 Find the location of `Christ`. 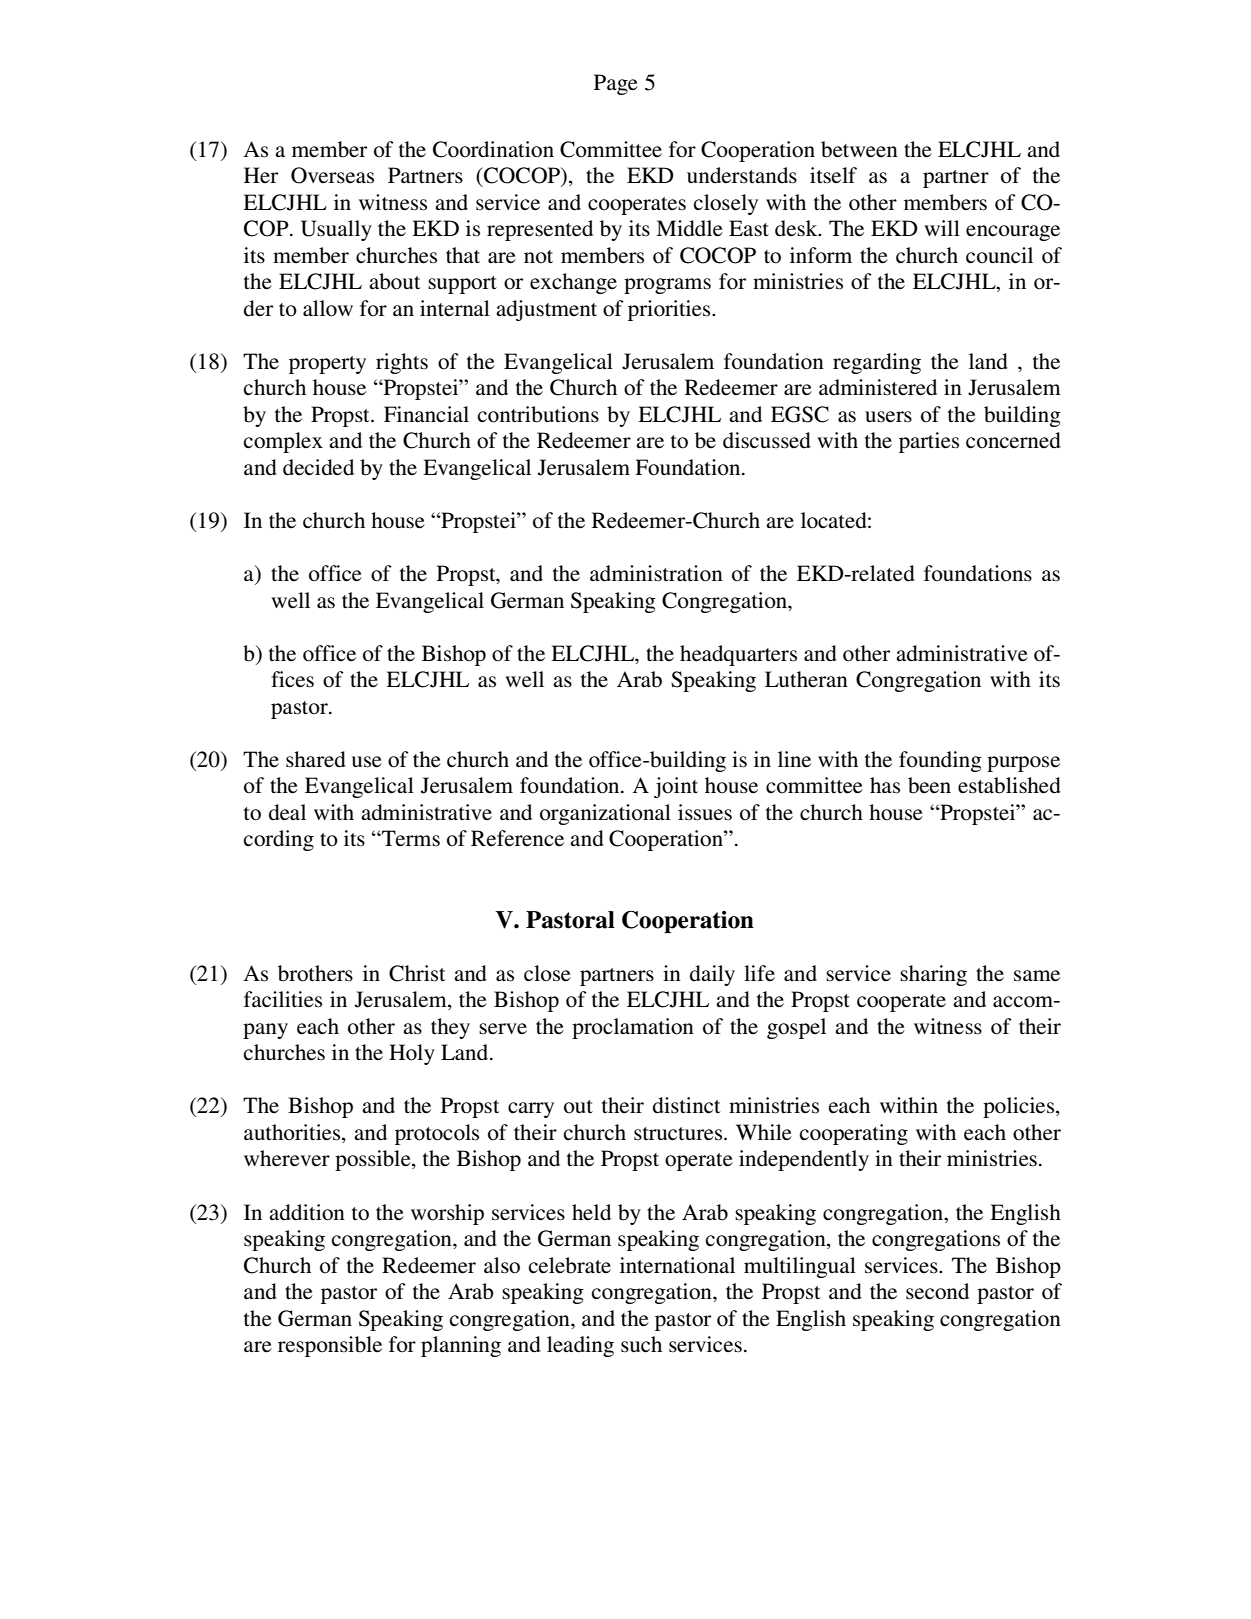

Christ is located at coordinates (417, 973).
